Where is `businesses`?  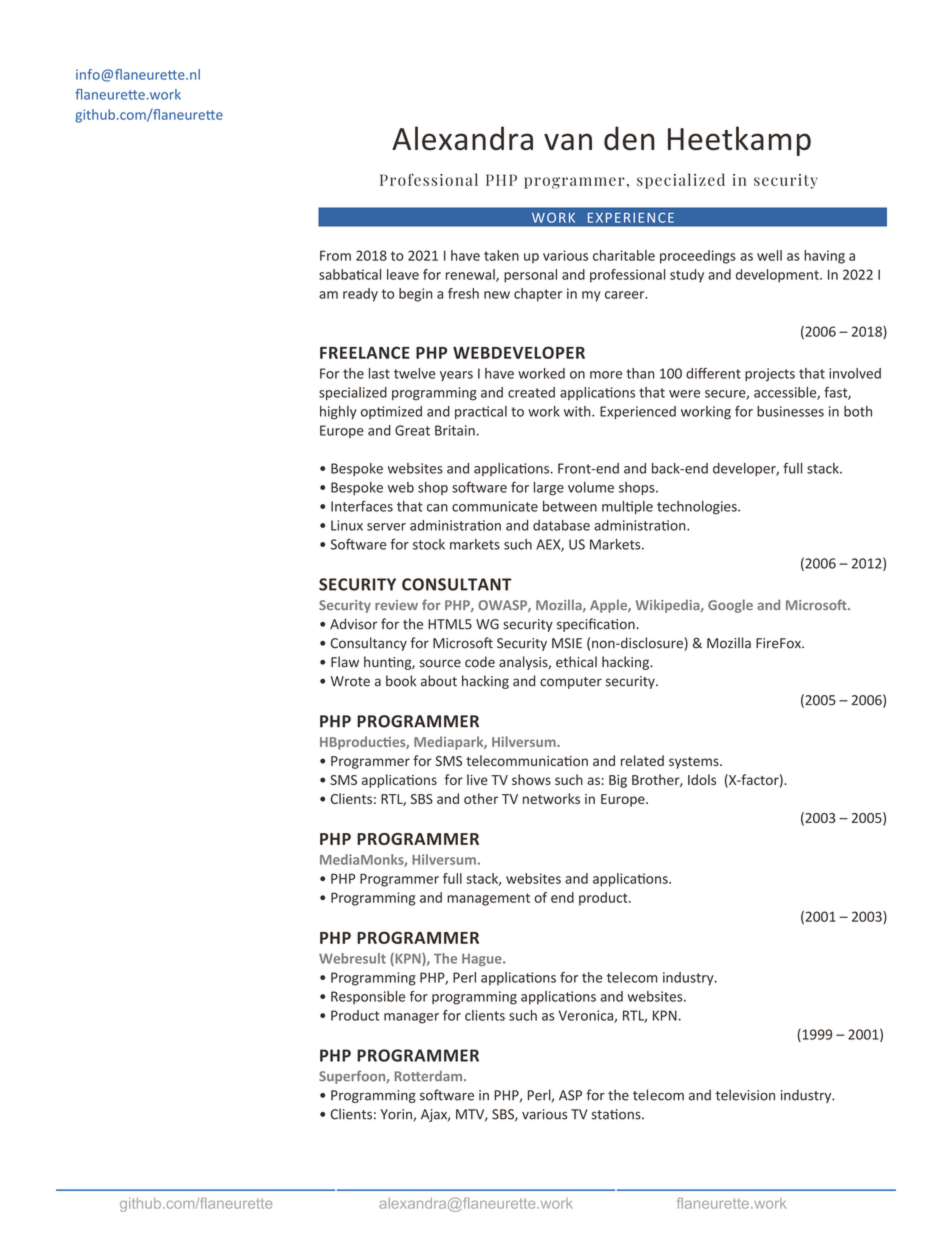 businesses is located at coordinates (790, 411).
